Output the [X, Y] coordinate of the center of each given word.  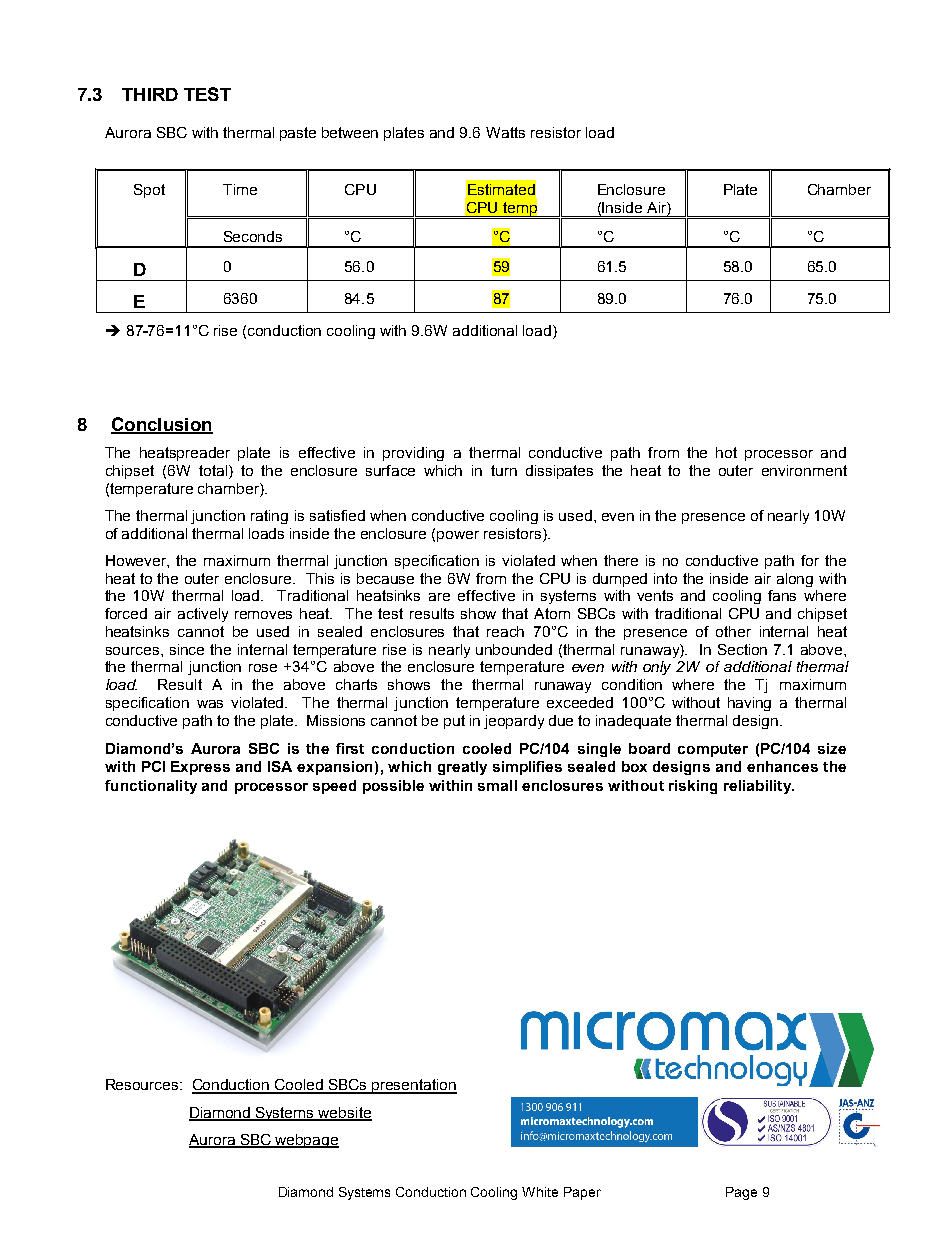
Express [200, 768]
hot [726, 452]
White [540, 1192]
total [214, 472]
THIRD [150, 94]
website [344, 1113]
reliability [758, 787]
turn [504, 470]
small [497, 785]
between [350, 132]
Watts [505, 132]
